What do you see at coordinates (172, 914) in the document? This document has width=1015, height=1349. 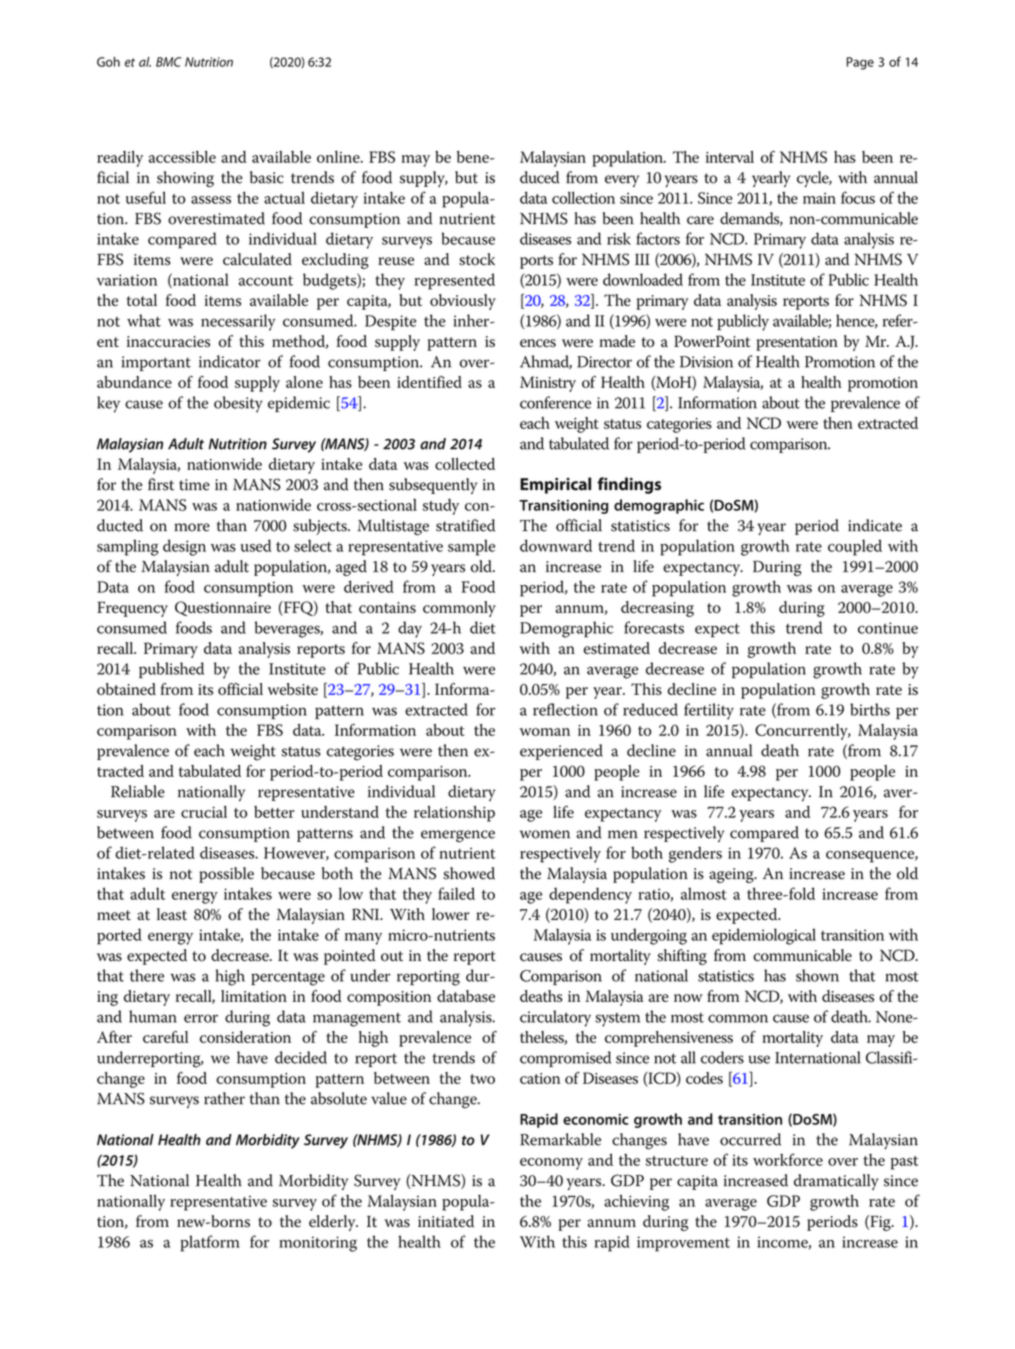 I see `least` at bounding box center [172, 914].
